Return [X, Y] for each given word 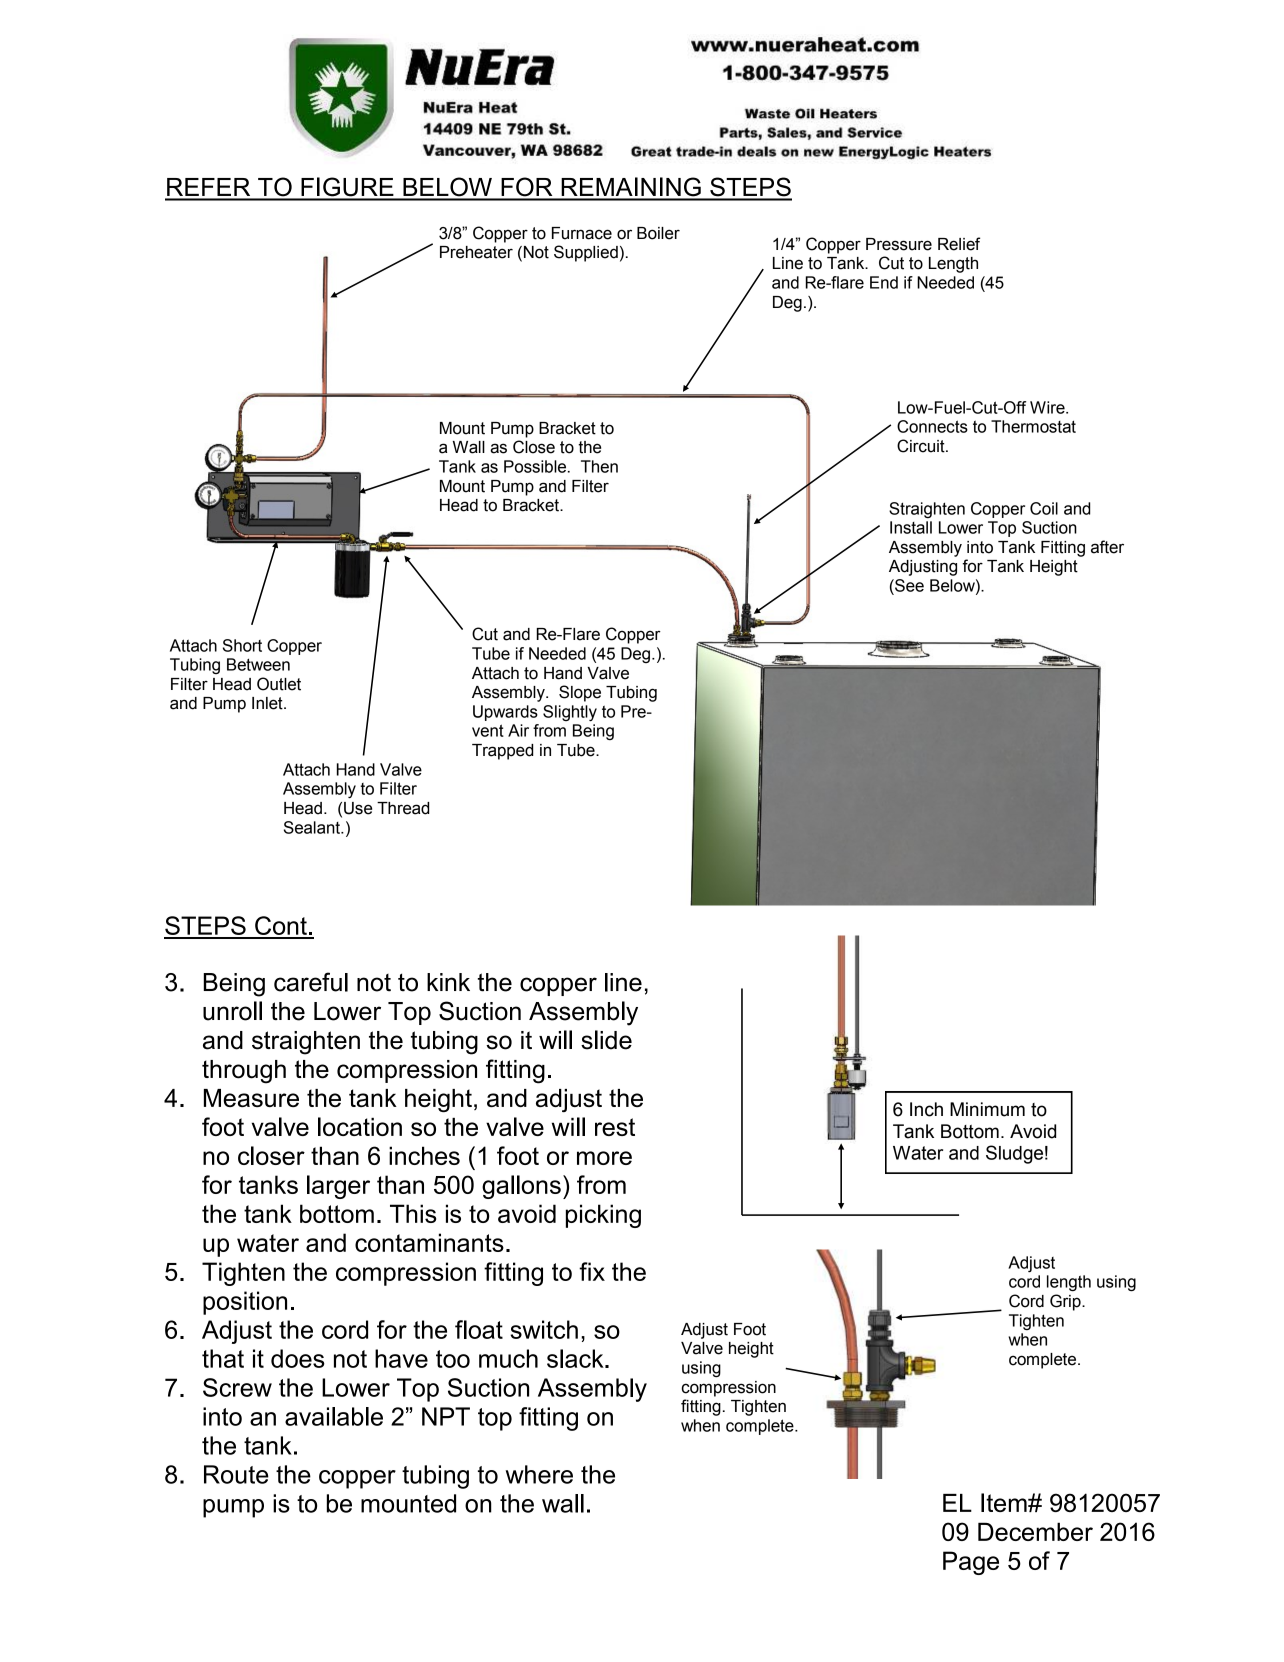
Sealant [313, 827]
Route [236, 1474]
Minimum [987, 1109]
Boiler [658, 233]
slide [606, 1040]
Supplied [586, 253]
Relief [959, 244]
